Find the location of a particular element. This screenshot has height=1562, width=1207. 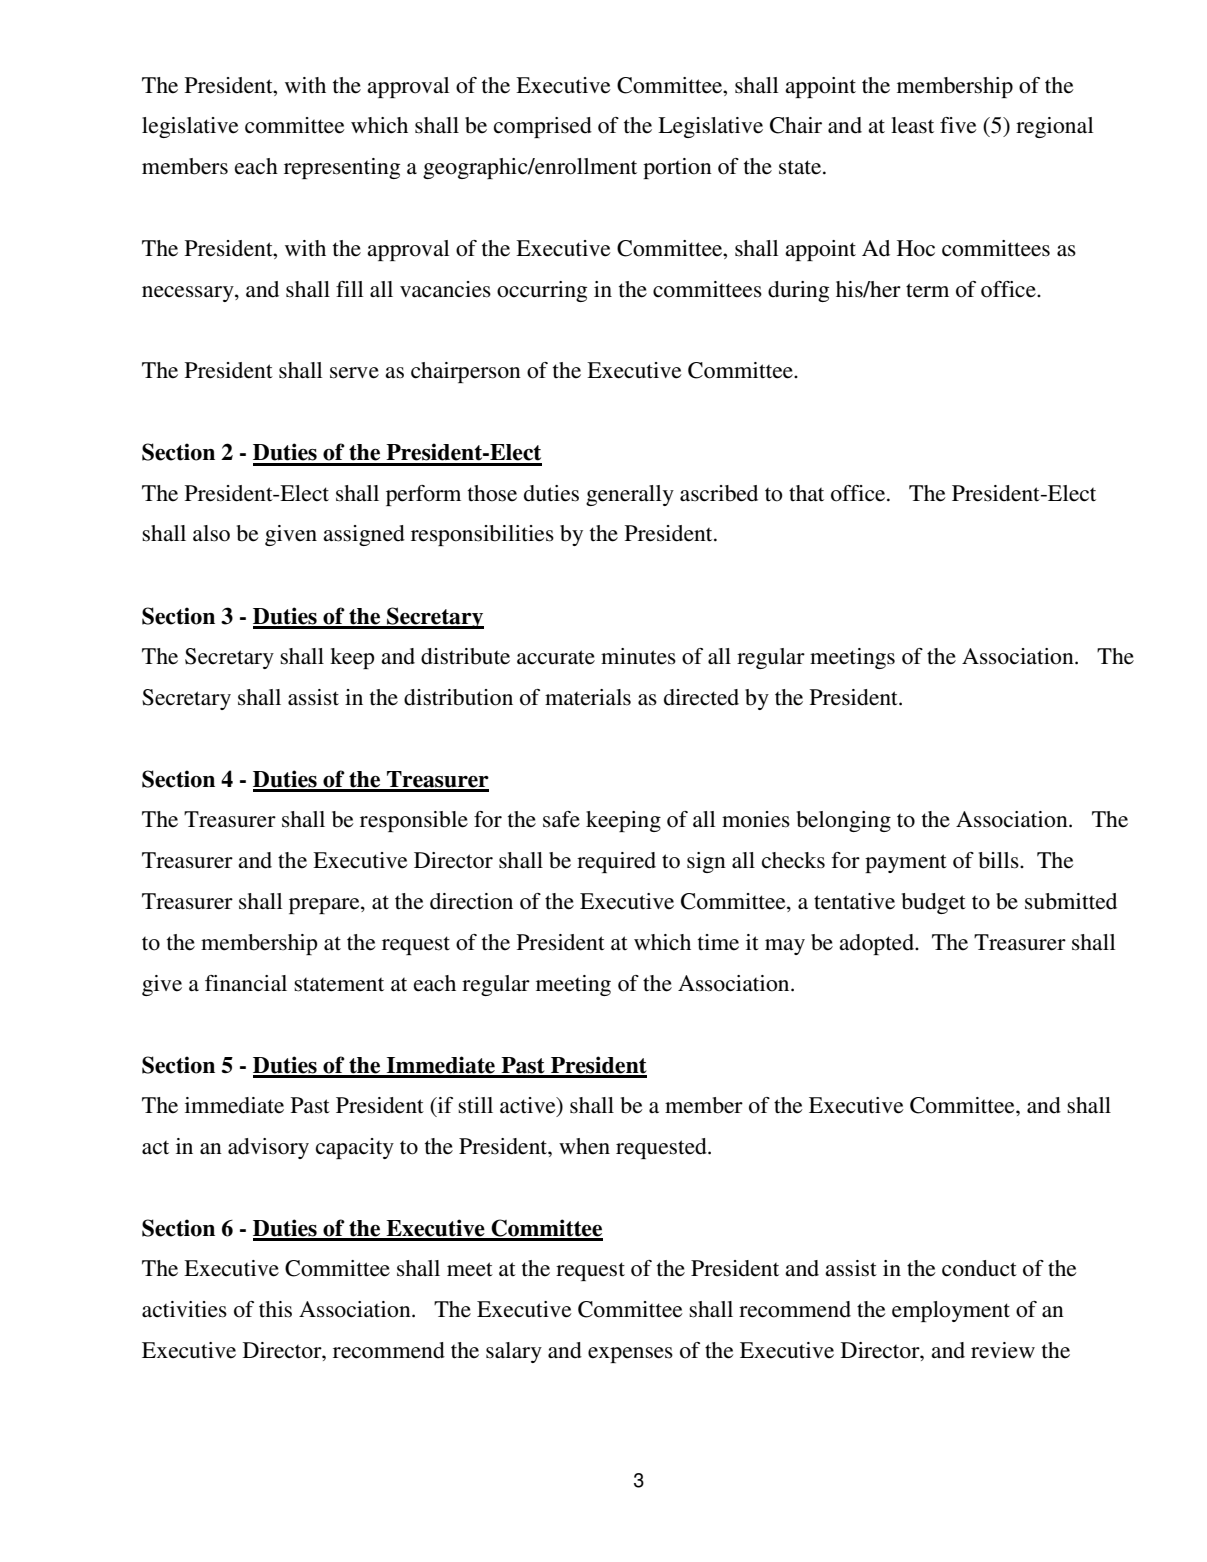

generally is located at coordinates (630, 495).
